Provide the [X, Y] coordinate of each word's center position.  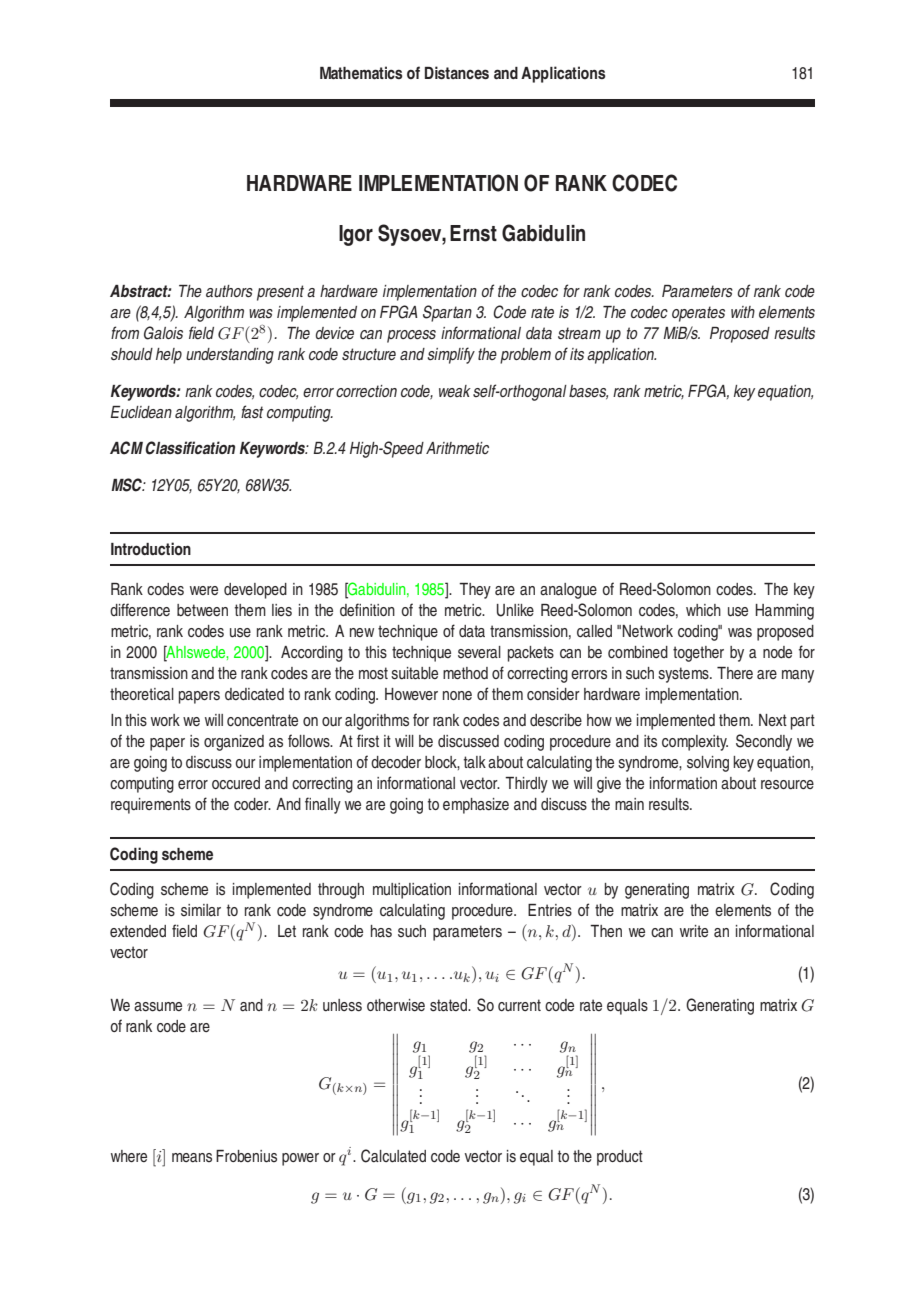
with [743, 312]
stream [579, 333]
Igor [356, 235]
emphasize [476, 806]
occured [236, 783]
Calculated [393, 1156]
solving [708, 764]
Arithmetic [457, 448]
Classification [190, 448]
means [192, 1157]
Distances [457, 72]
